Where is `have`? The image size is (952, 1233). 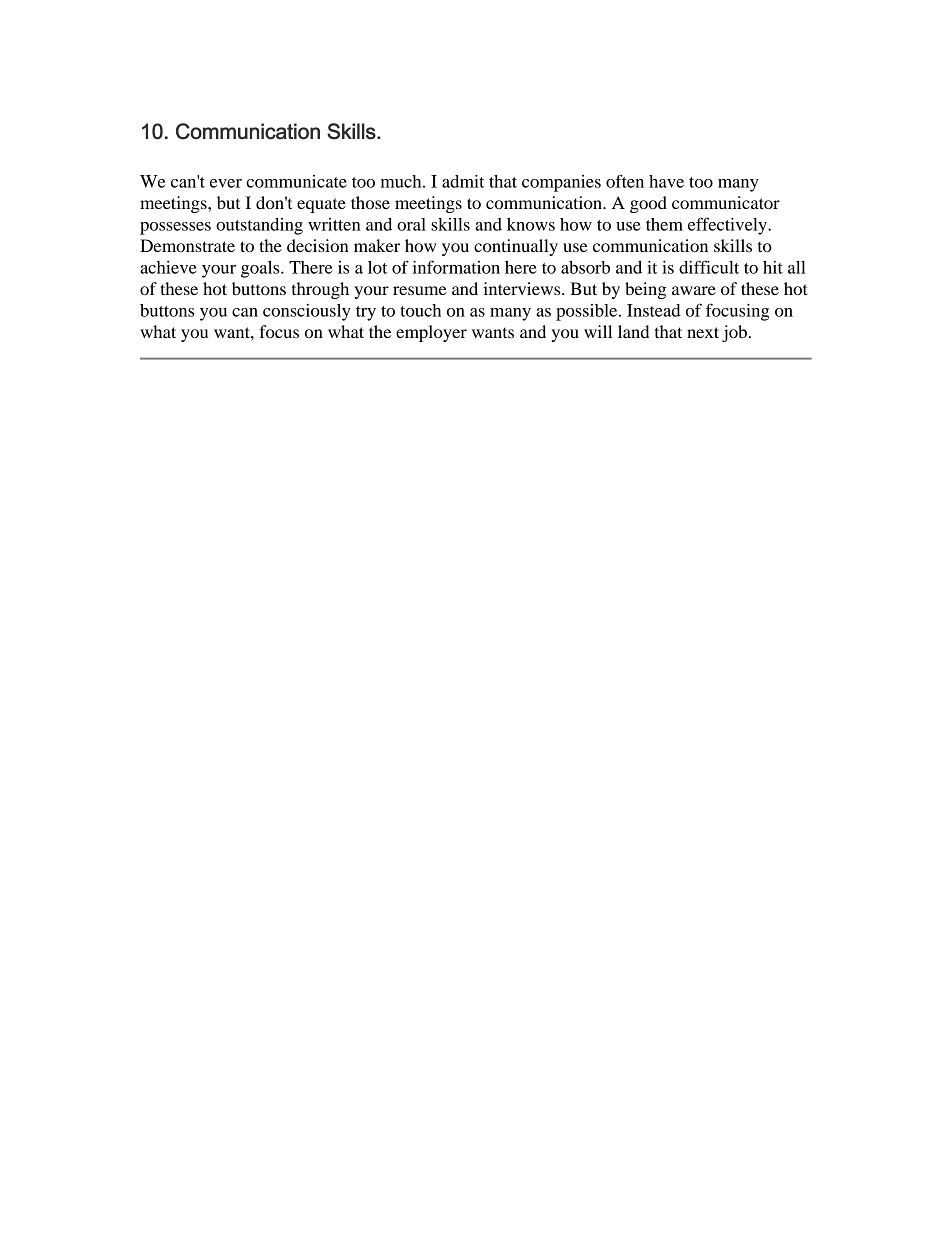
have is located at coordinates (666, 181).
